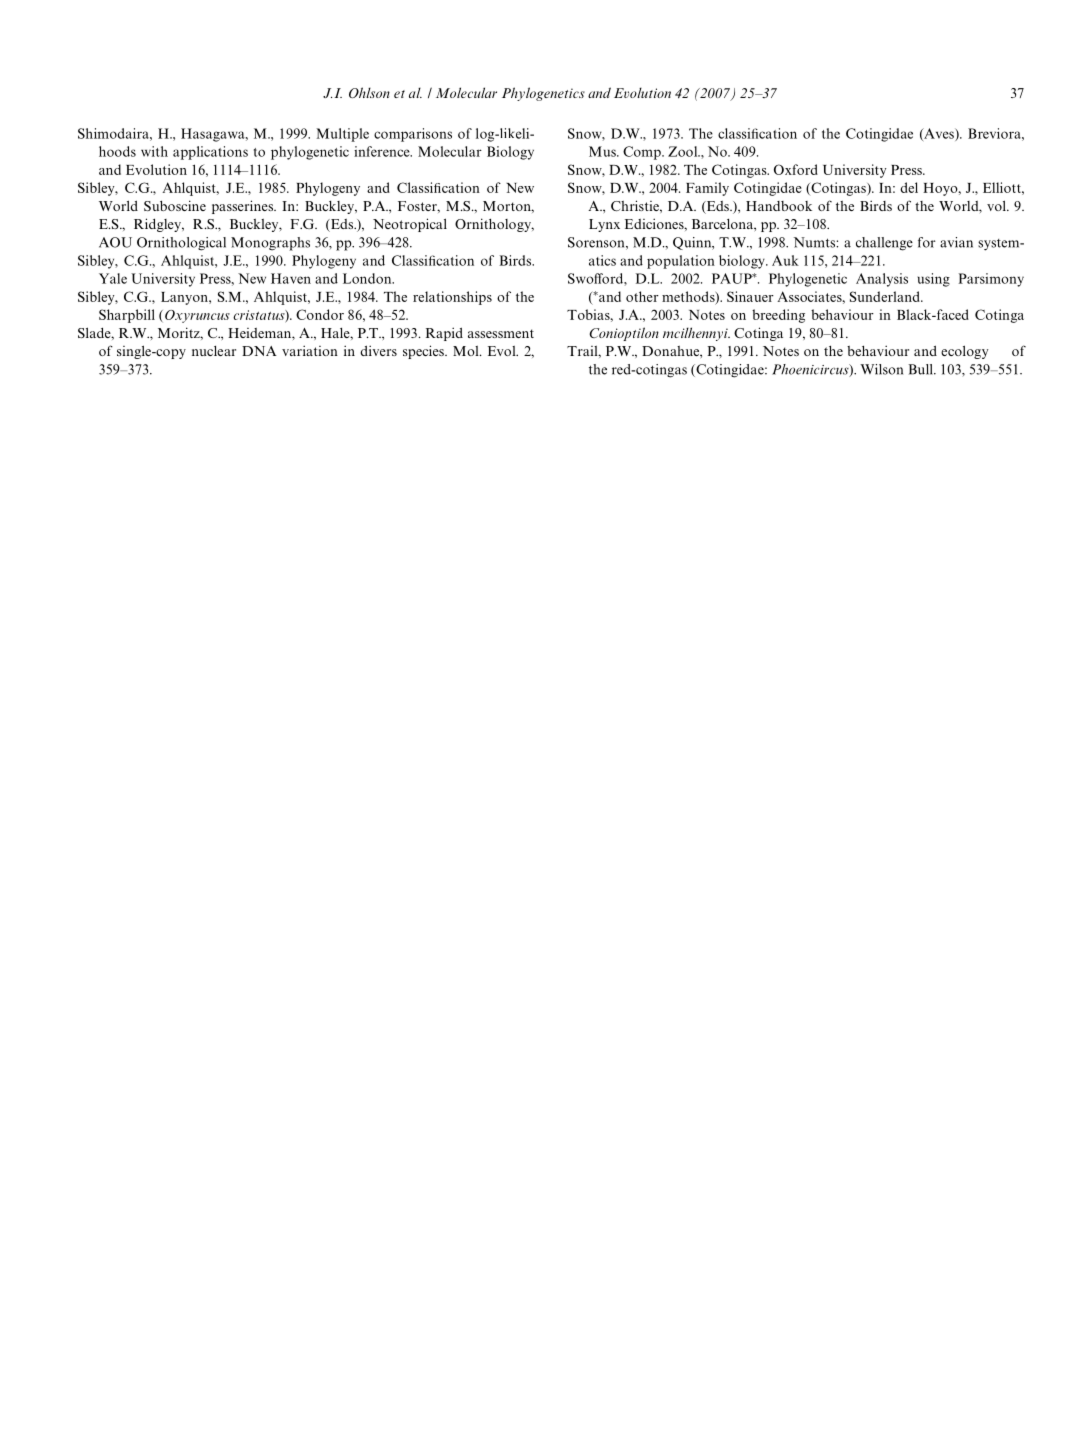 The image size is (1082, 1444). Describe the element at coordinates (214, 351) in the screenshot. I see `nuclear` at that location.
